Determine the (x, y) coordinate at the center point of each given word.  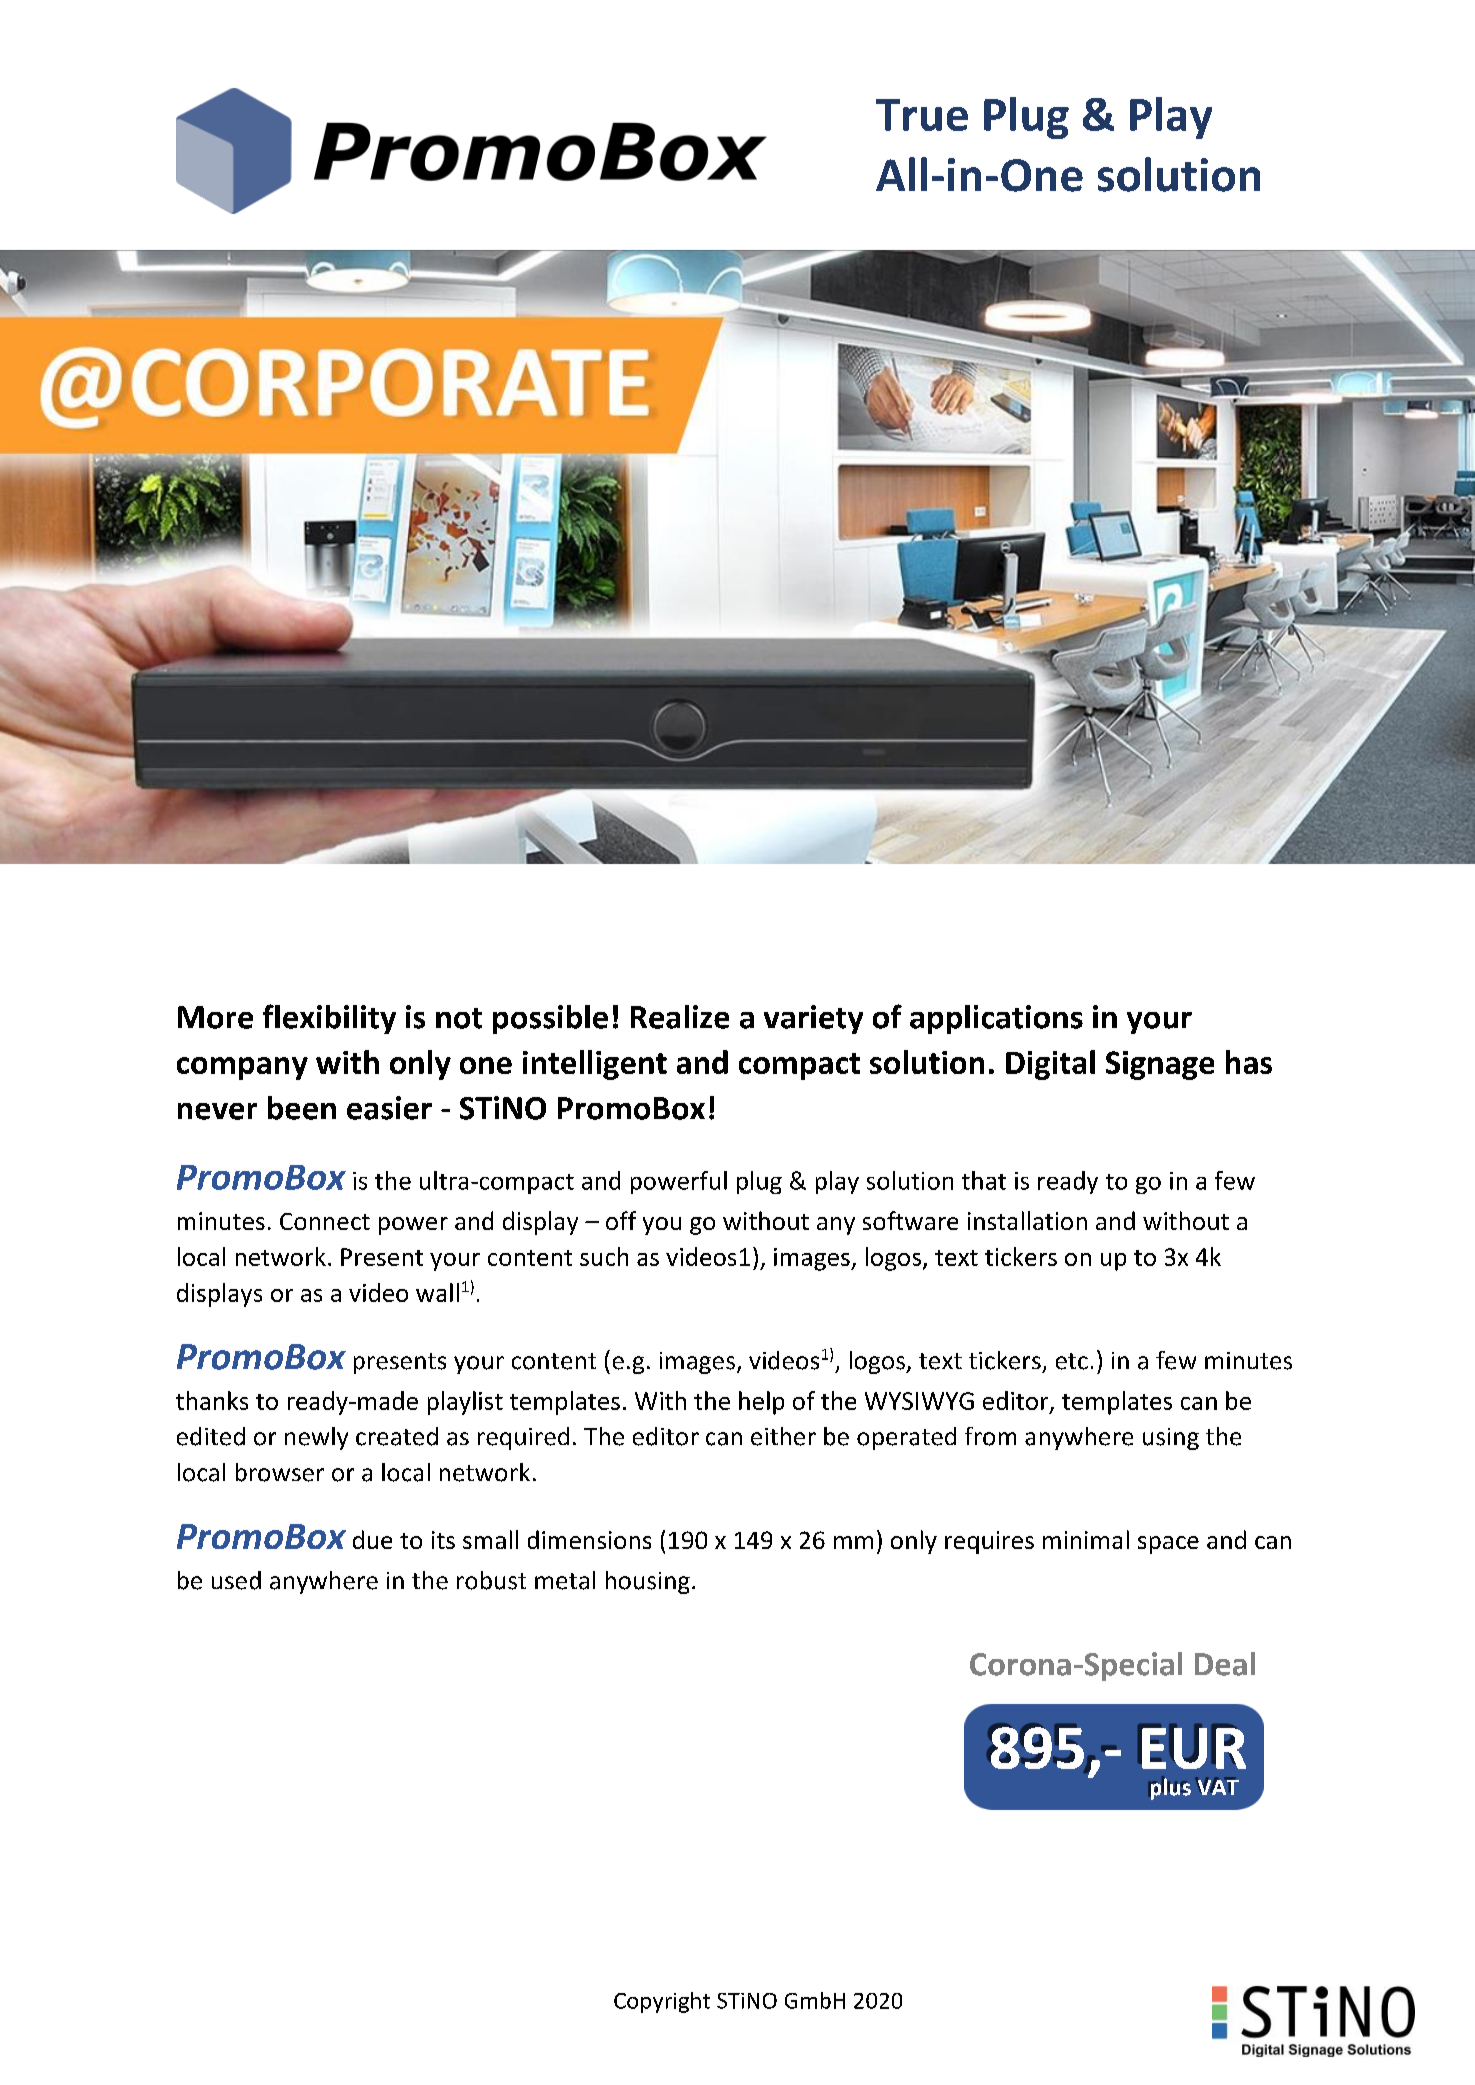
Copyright (662, 2002)
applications (996, 1019)
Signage (1160, 1065)
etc (1072, 1361)
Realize (680, 1017)
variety (813, 1019)
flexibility (329, 1019)
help (761, 1403)
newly (316, 1438)
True (922, 115)
